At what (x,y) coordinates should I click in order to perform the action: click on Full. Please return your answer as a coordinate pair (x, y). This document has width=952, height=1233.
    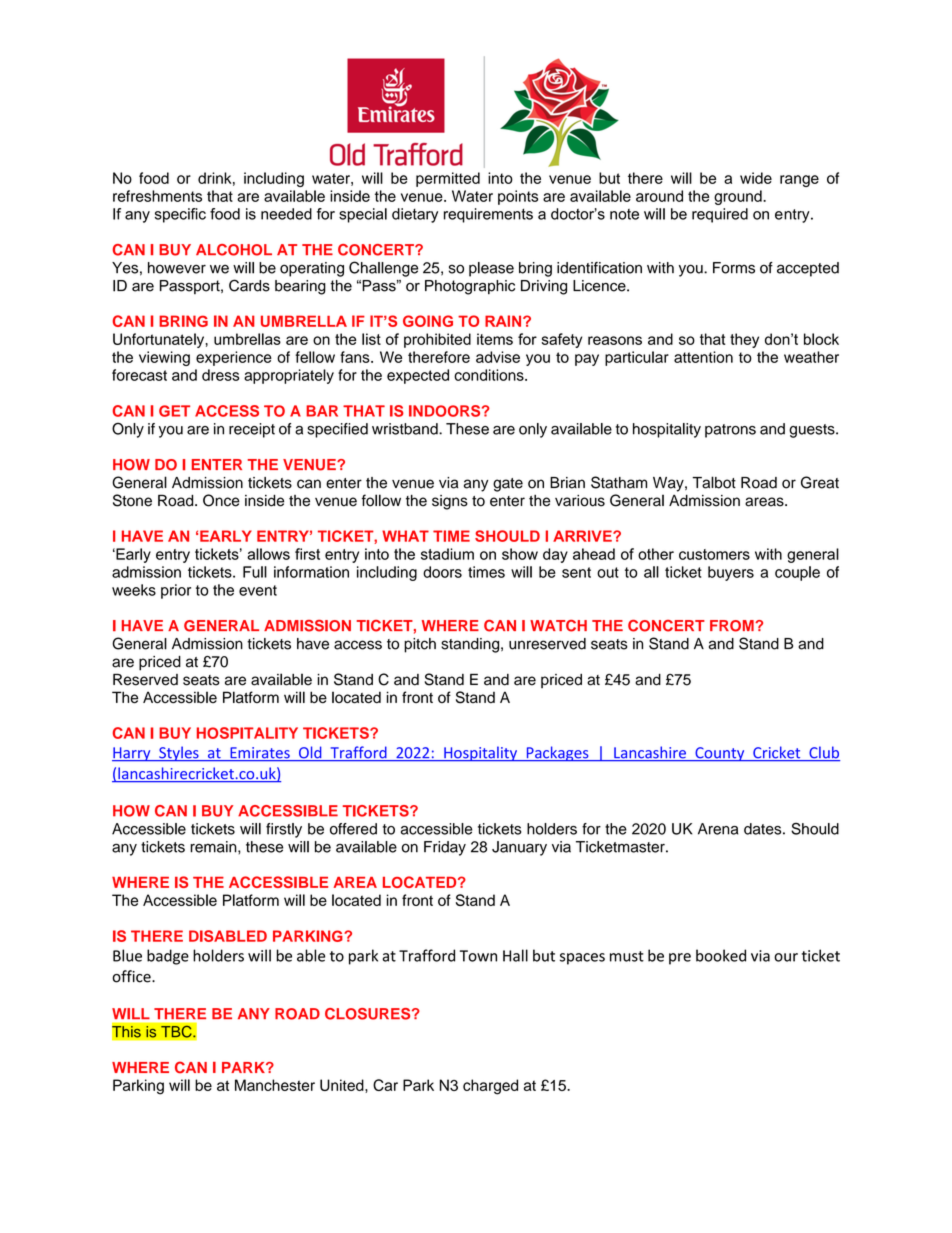
    Looking at the image, I should click on (255, 572).
